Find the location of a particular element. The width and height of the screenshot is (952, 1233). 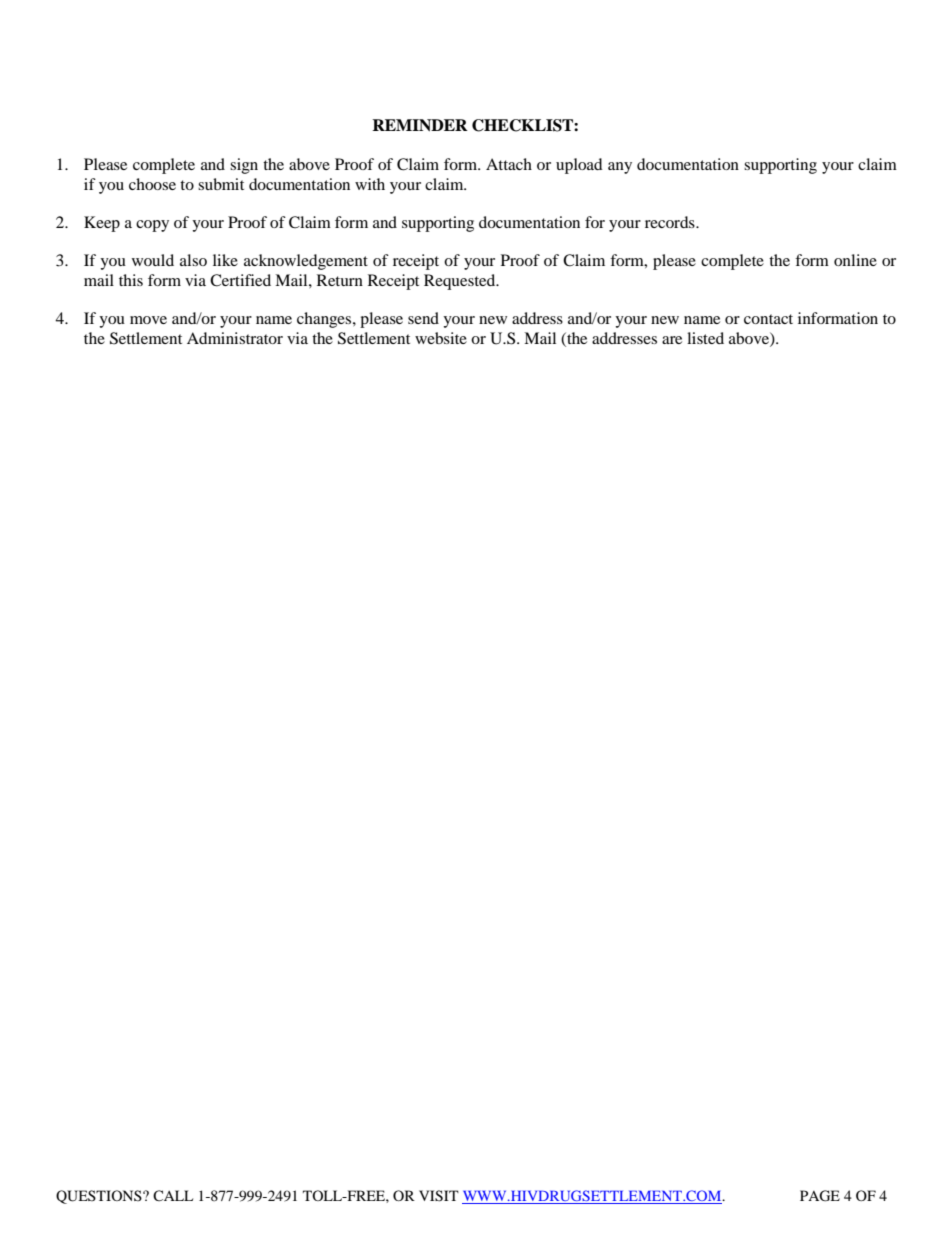

submit is located at coordinates (221, 184).
